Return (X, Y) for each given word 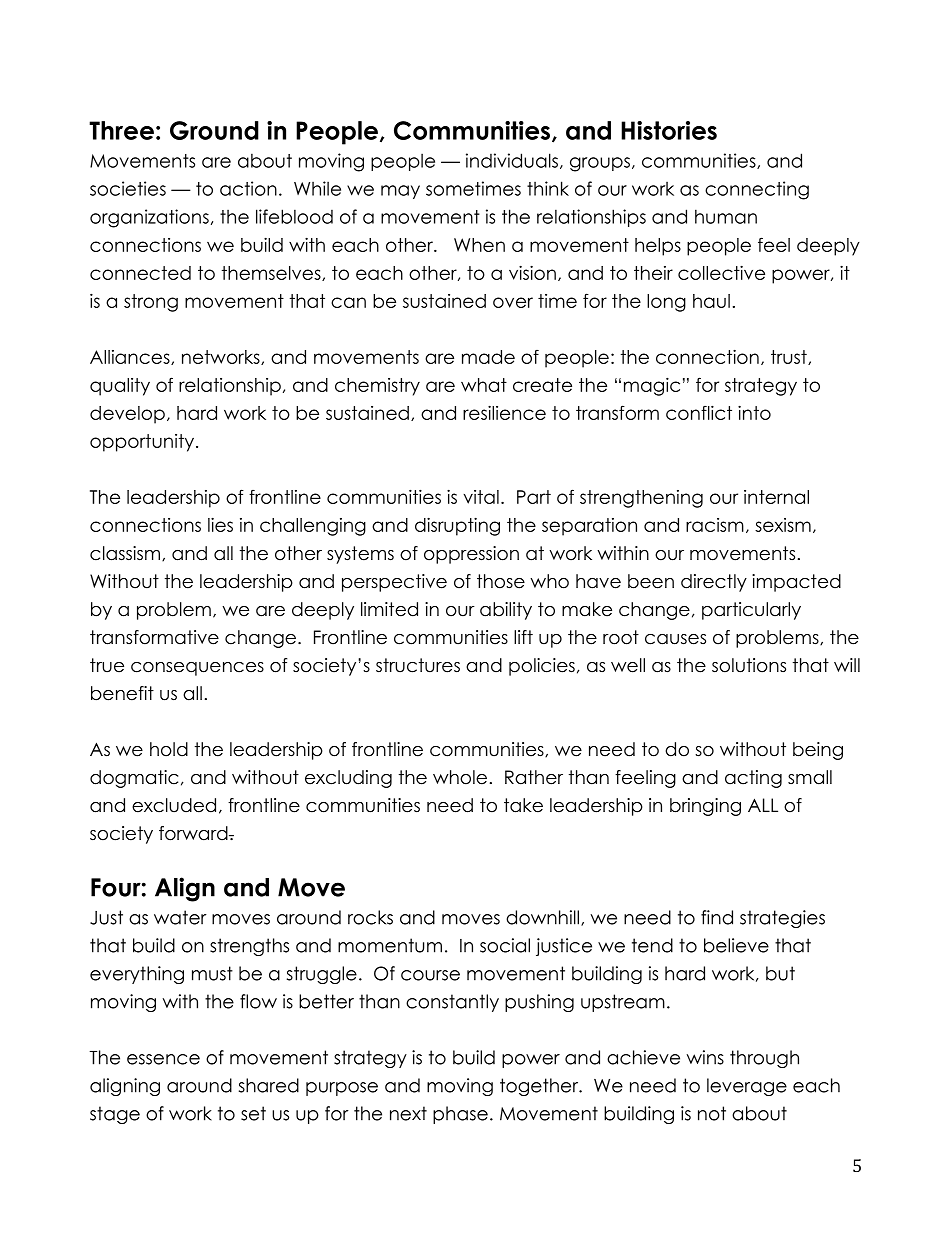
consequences (197, 669)
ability (506, 611)
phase (460, 1115)
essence (163, 1059)
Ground (214, 130)
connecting (757, 190)
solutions (749, 665)
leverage (747, 1087)
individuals (512, 160)
